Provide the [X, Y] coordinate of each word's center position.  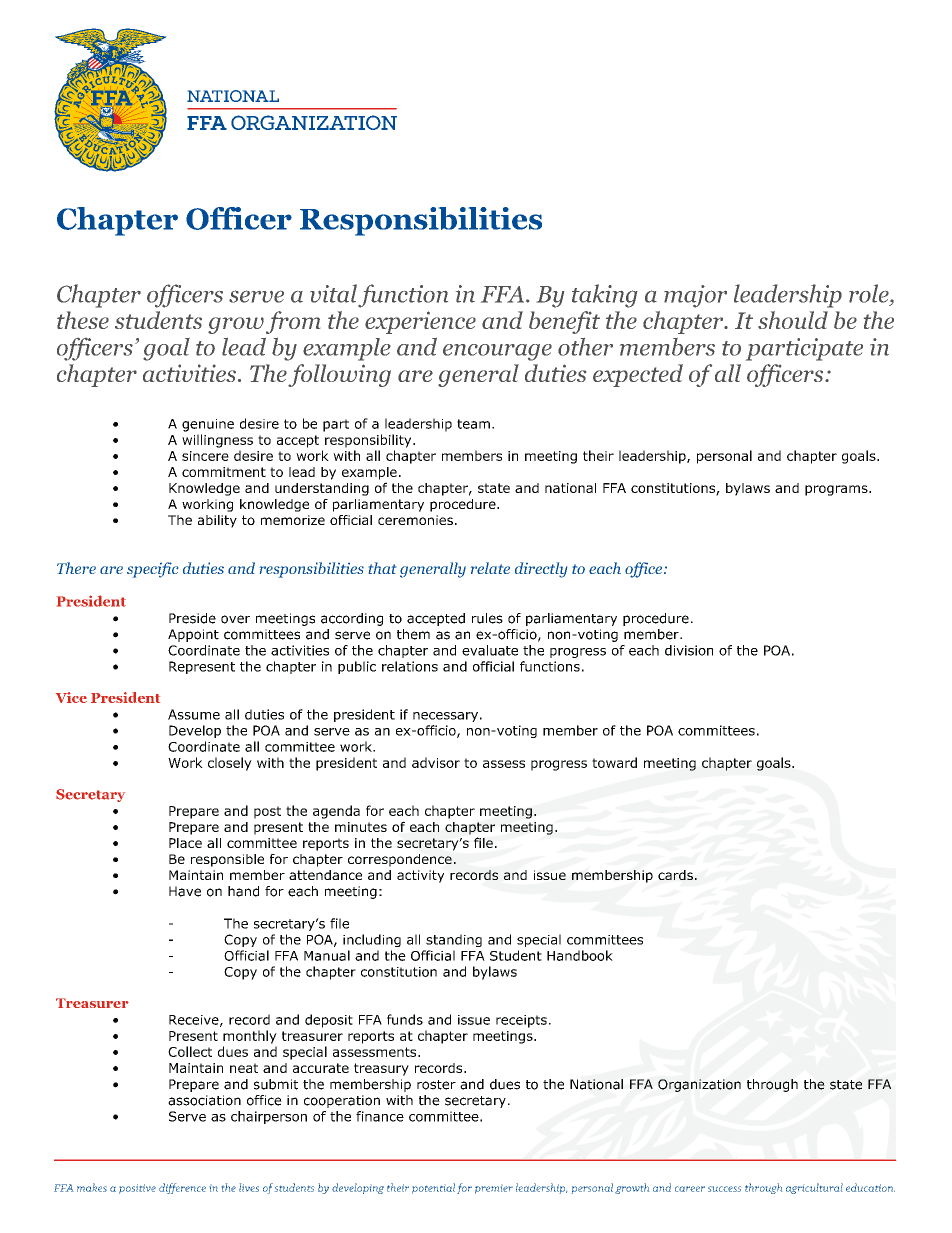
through [772, 1085]
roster [436, 1085]
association [204, 1100]
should [793, 320]
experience [420, 322]
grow [236, 325]
